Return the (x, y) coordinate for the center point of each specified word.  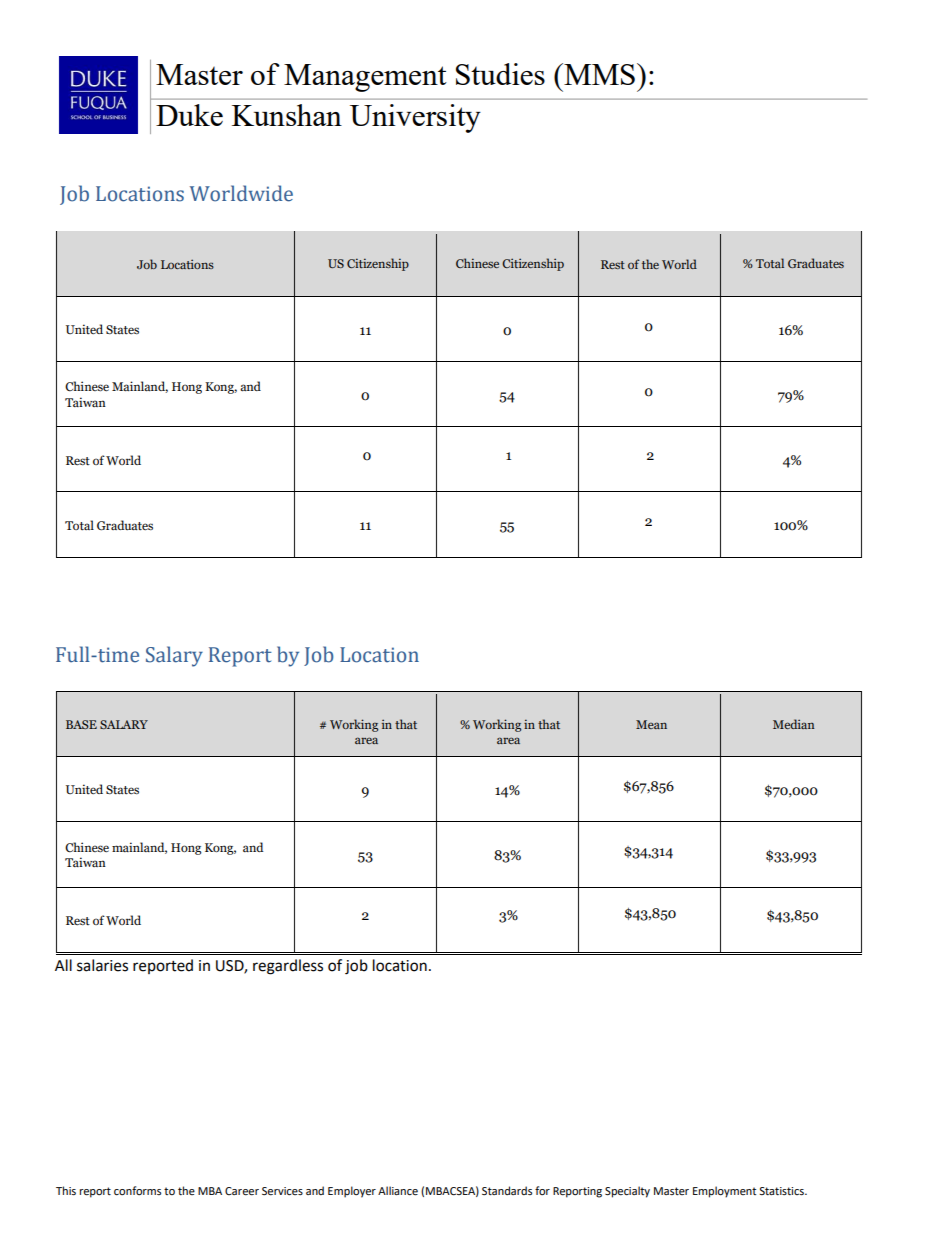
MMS (598, 74)
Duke (189, 115)
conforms (137, 1190)
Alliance (398, 1191)
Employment (724, 1192)
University (415, 118)
